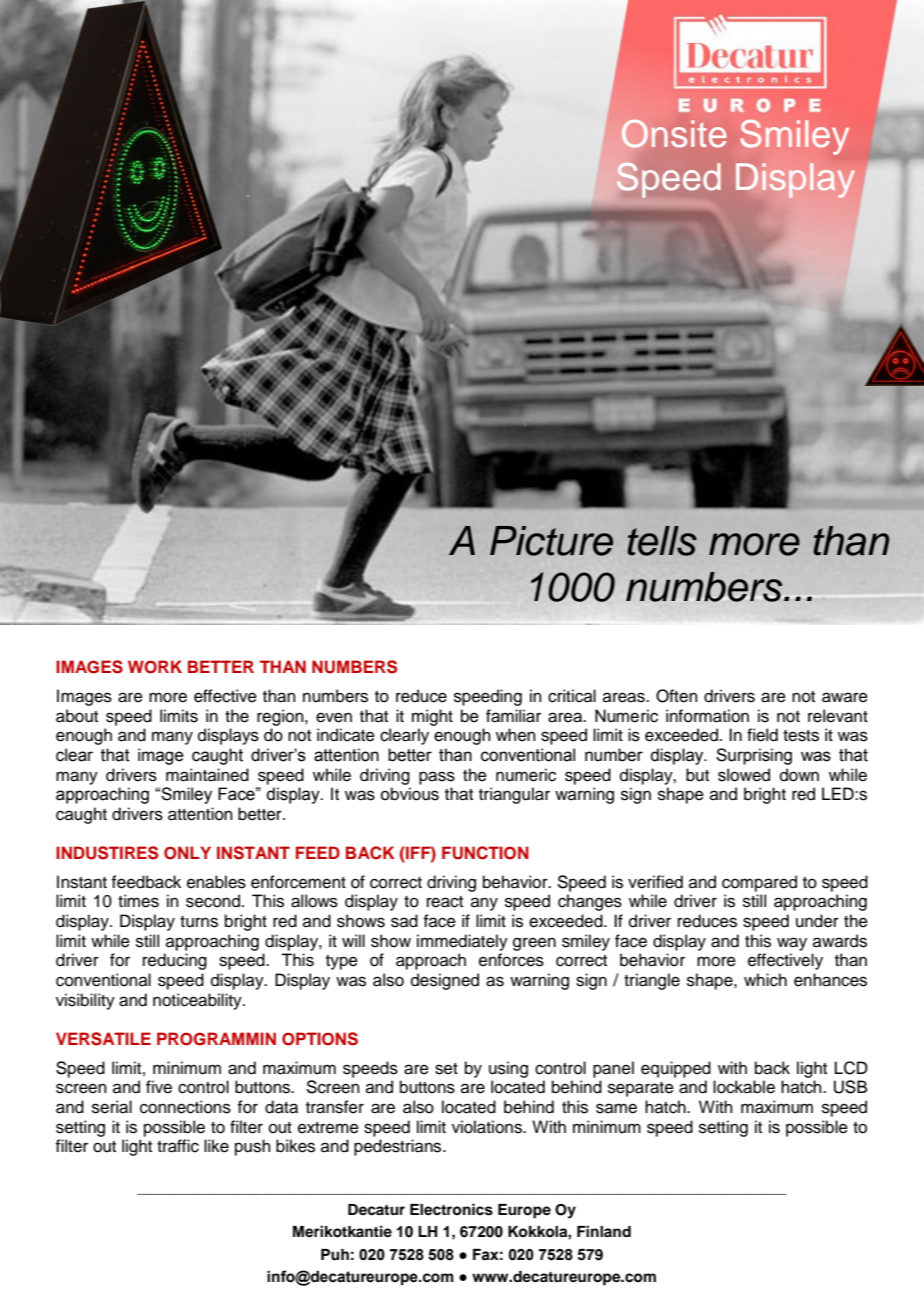 The height and width of the document is (1308, 924). Describe the element at coordinates (551, 541) in the document. I see `Picture` at that location.
